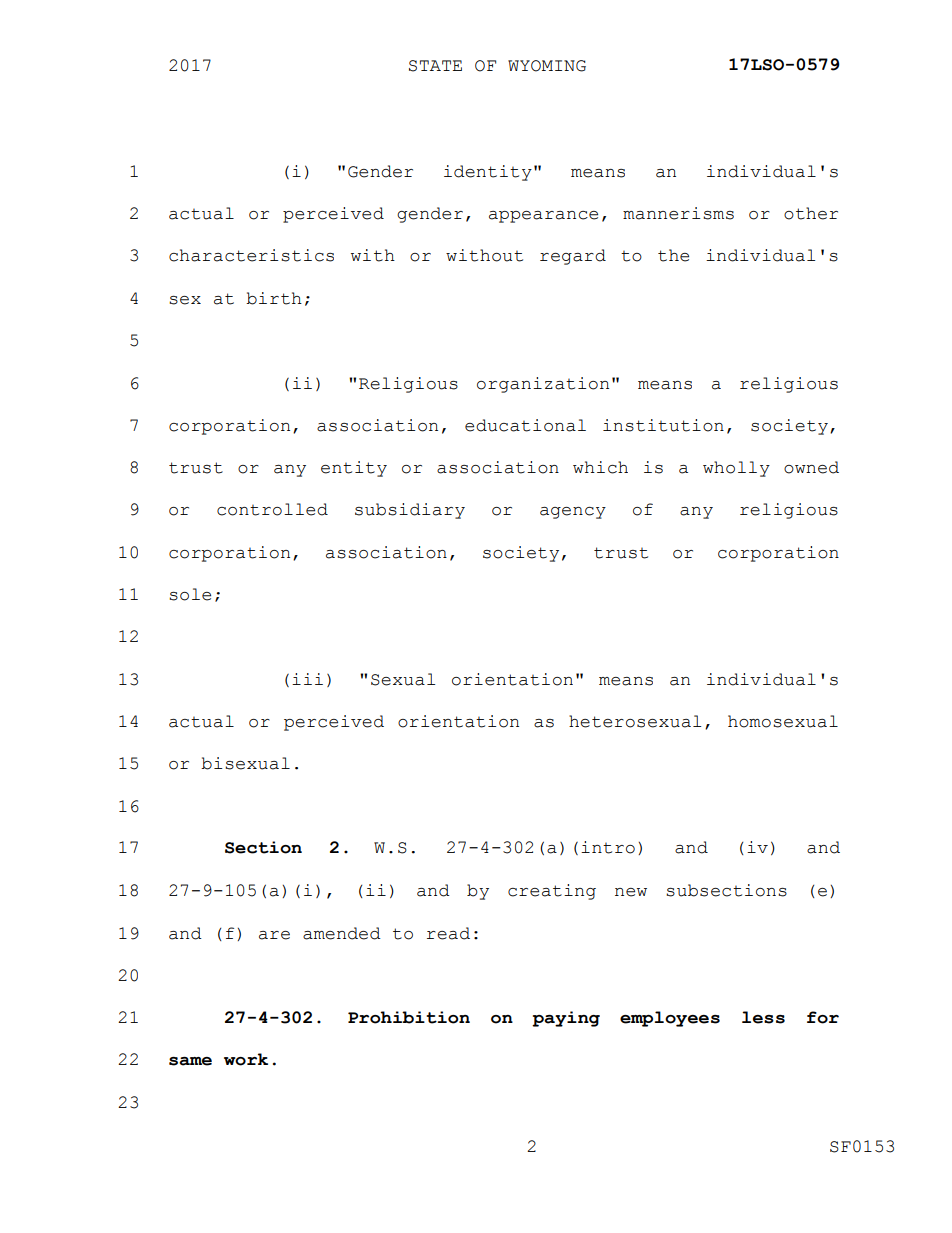 The width and height of the image is (952, 1233). I want to click on sole, so click(190, 594).
